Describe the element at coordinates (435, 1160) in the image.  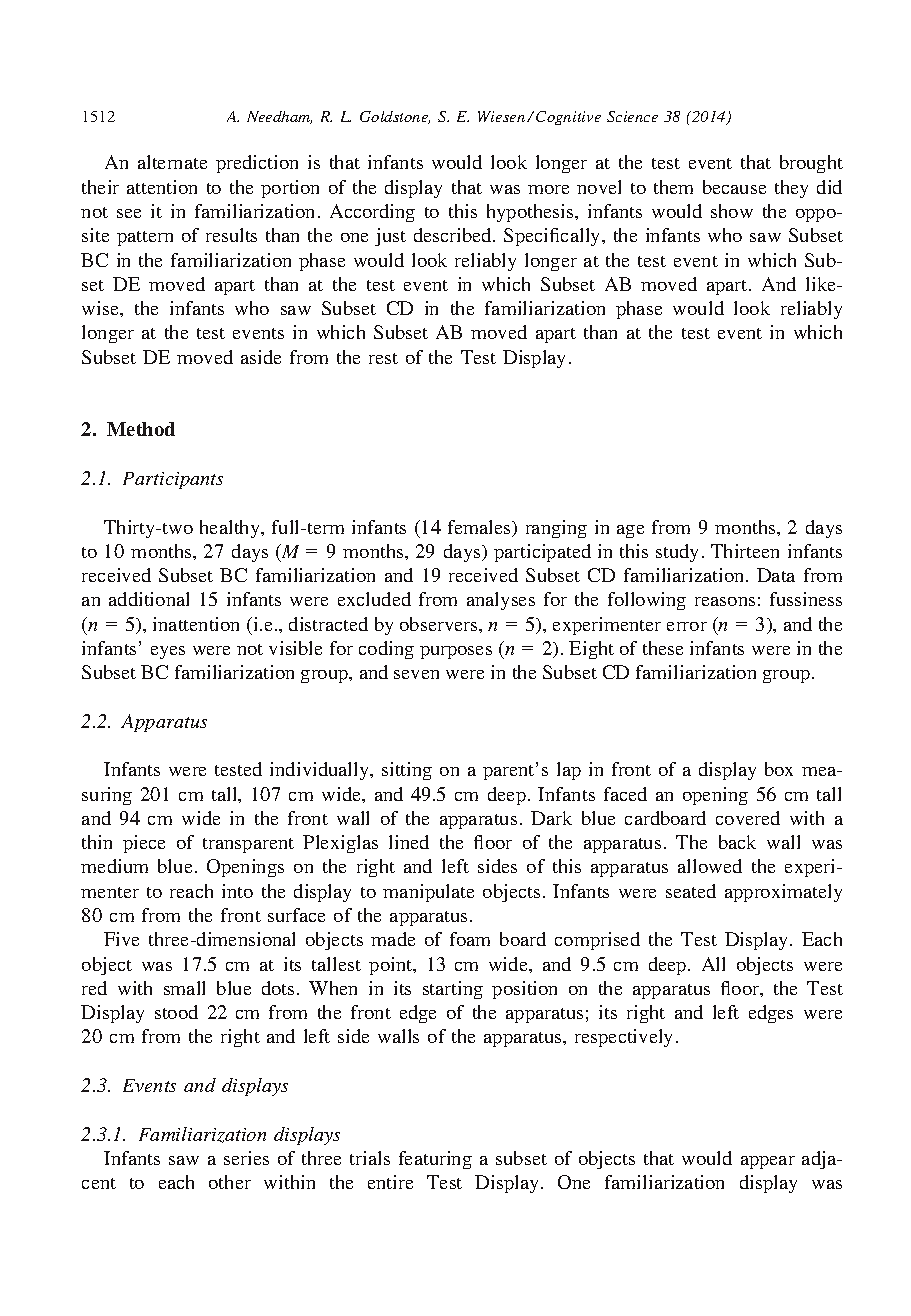
I see `featuring` at that location.
